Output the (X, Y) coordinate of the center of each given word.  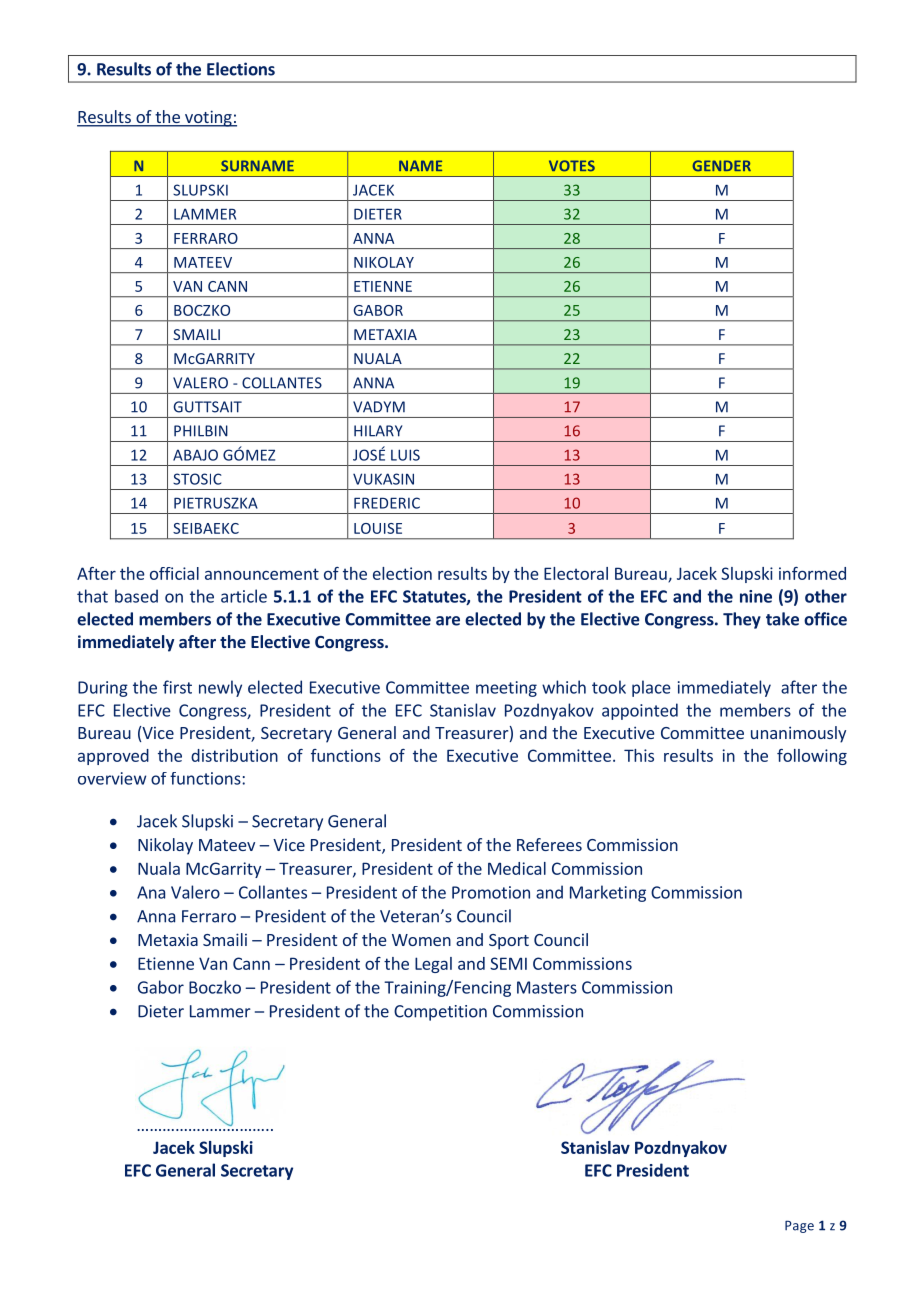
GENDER (722, 166)
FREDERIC (387, 503)
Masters (547, 987)
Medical (517, 868)
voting (208, 118)
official (174, 573)
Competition (440, 1013)
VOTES (572, 166)
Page (799, 1226)
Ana (151, 892)
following (812, 757)
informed (812, 573)
